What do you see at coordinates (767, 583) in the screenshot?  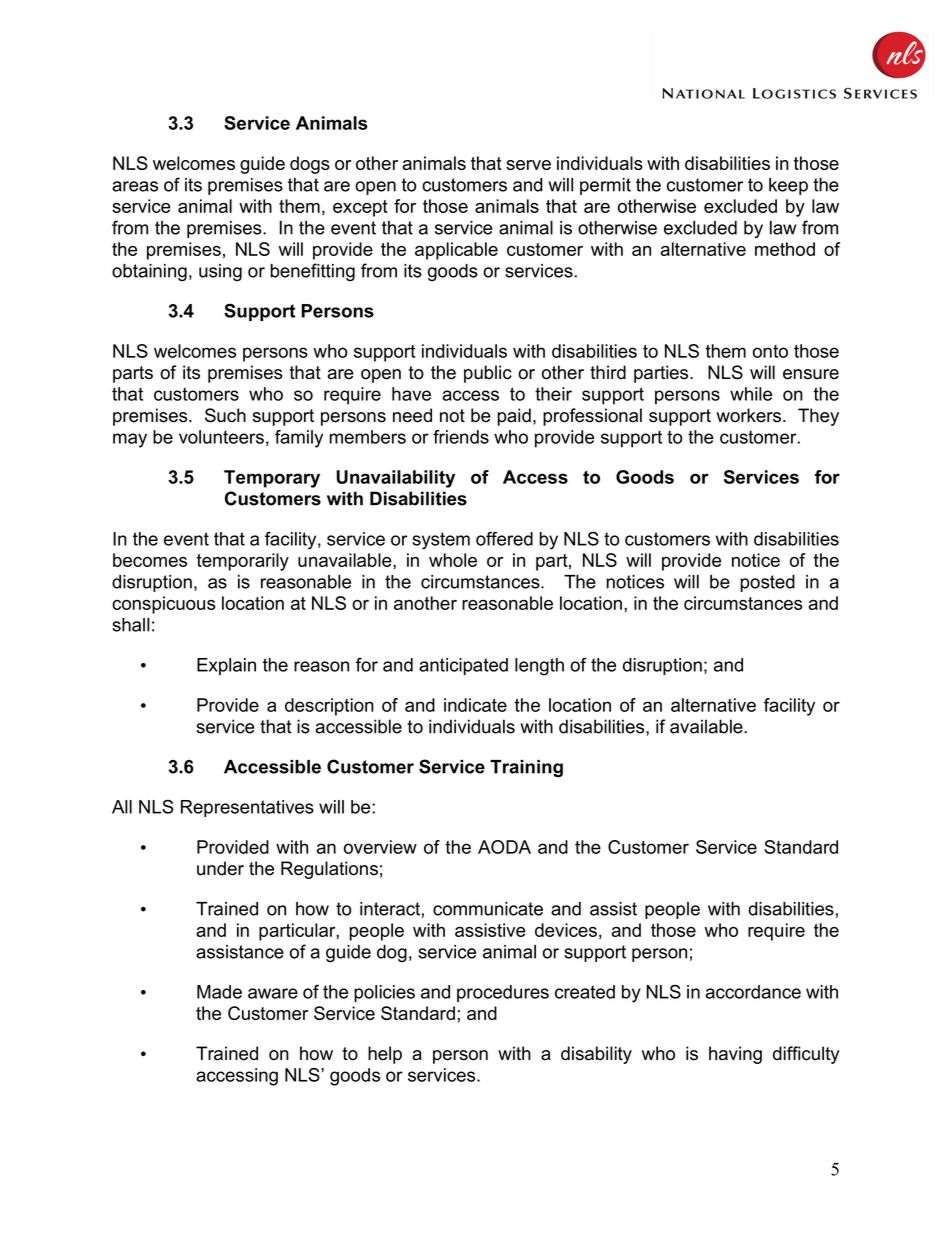 I see `posted` at bounding box center [767, 583].
